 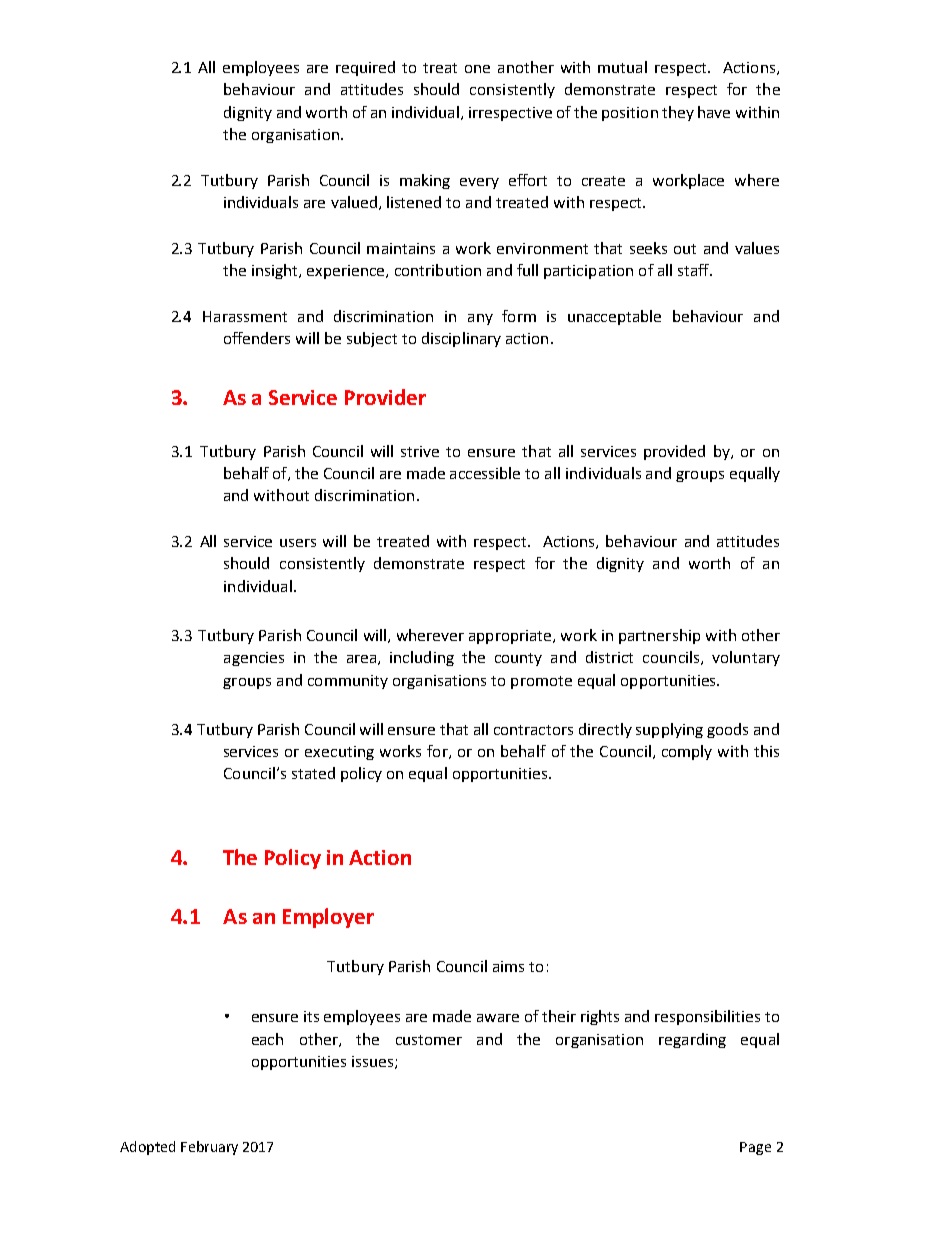 I want to click on disciplinary, so click(x=461, y=339).
